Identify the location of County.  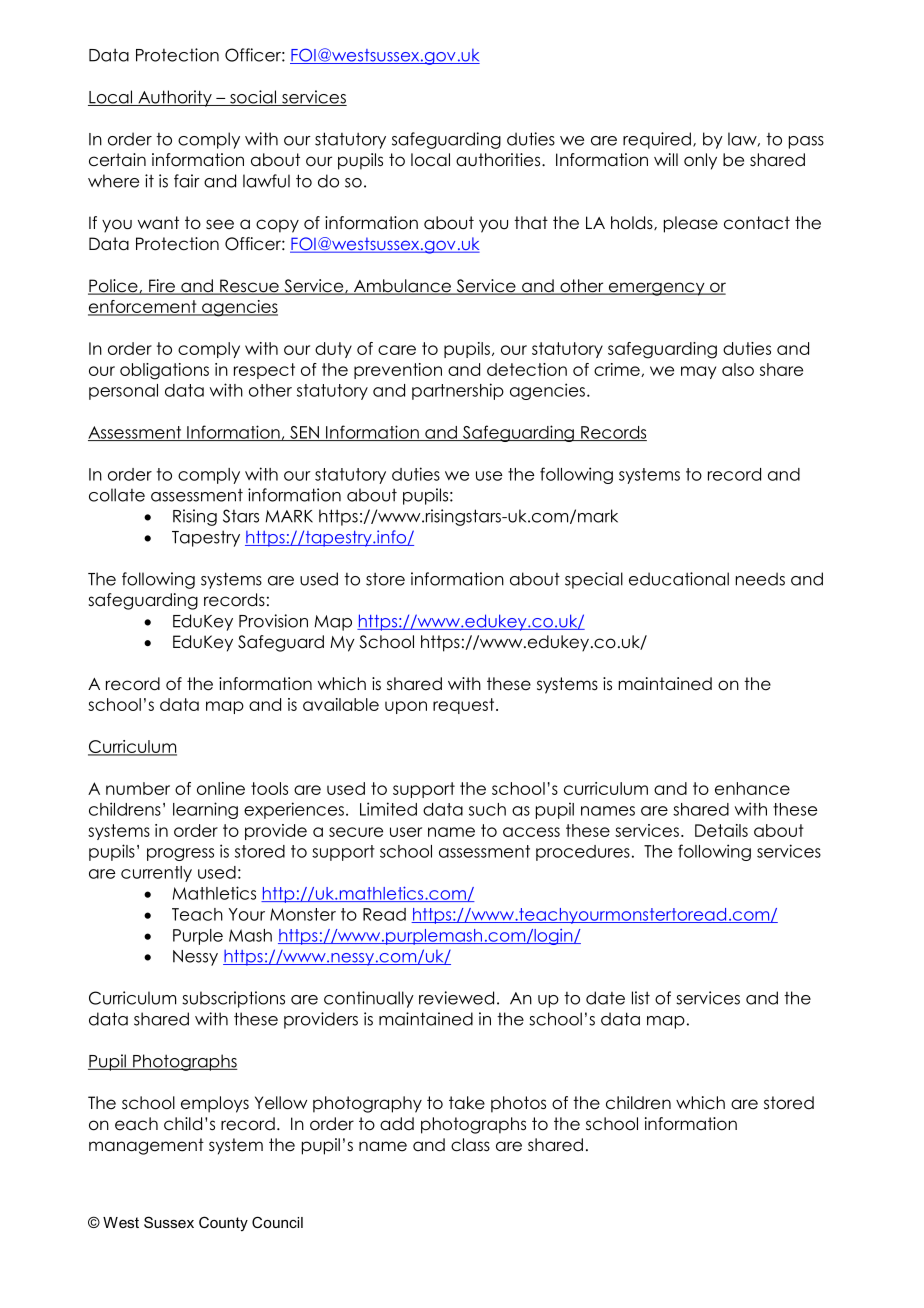
(223, 1223).
